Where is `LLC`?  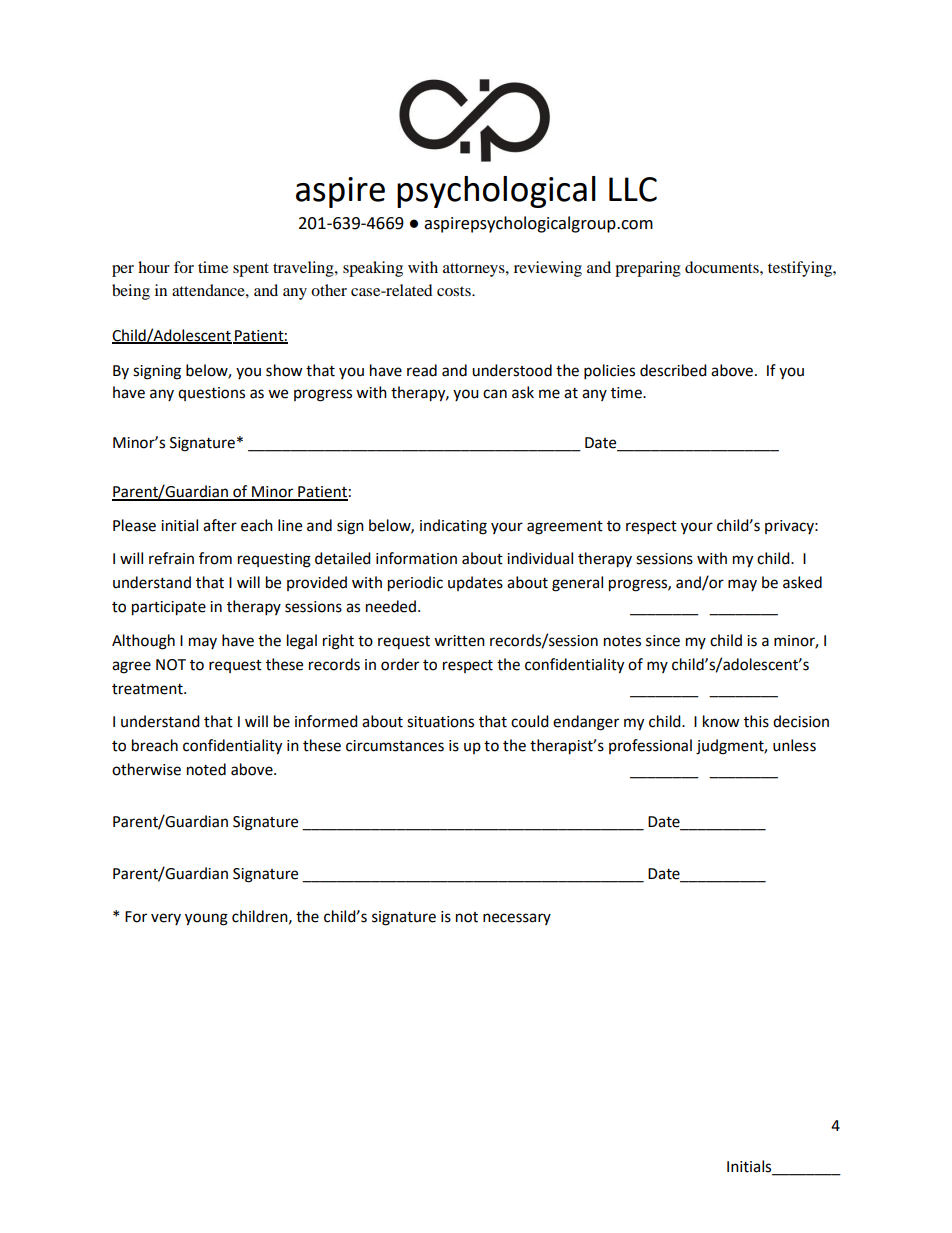 LLC is located at coordinates (633, 189).
